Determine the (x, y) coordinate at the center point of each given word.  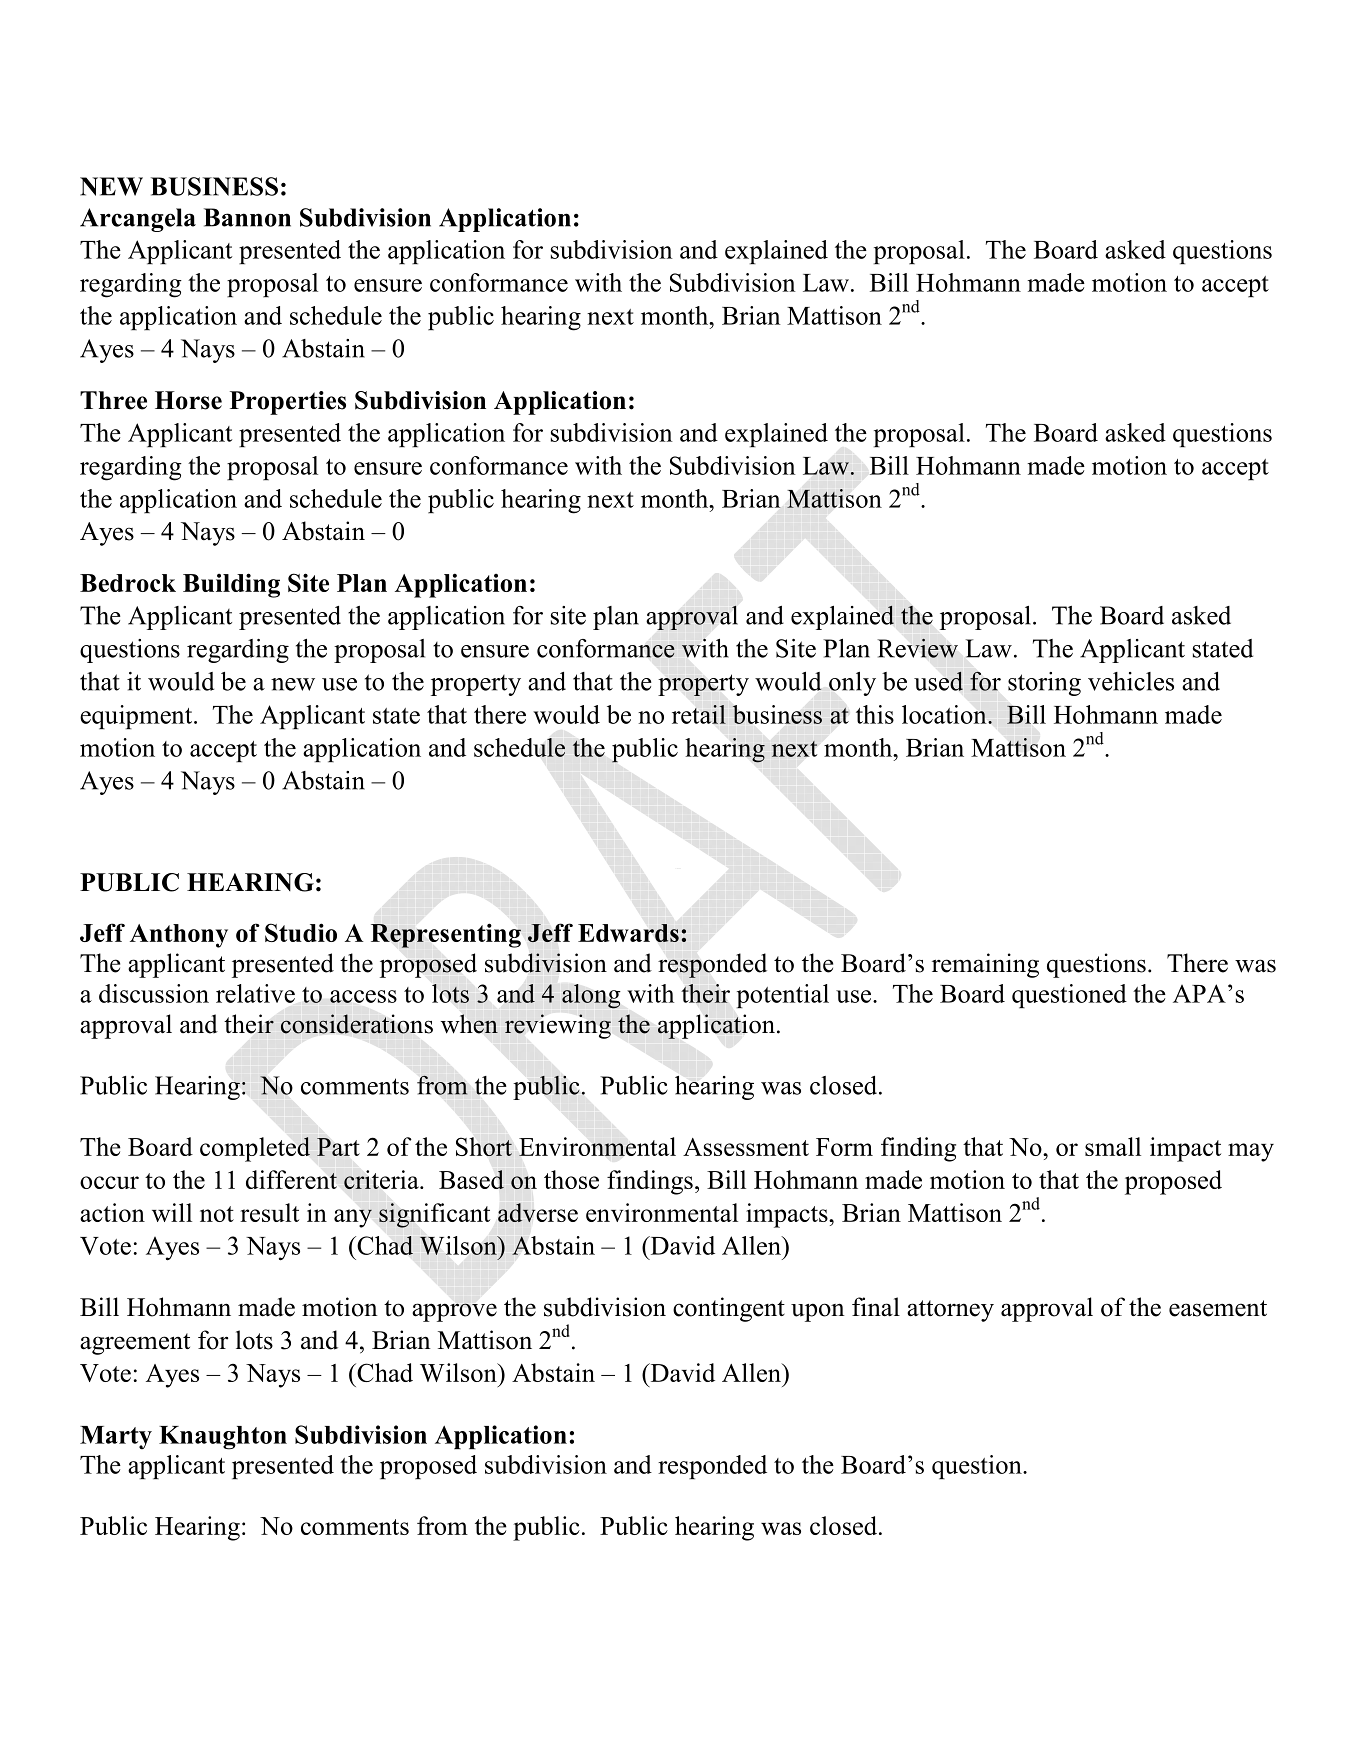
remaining (985, 965)
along (591, 996)
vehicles (1131, 681)
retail (699, 714)
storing (1044, 684)
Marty (116, 1437)
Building (231, 585)
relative (255, 993)
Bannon (247, 217)
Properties (288, 403)
